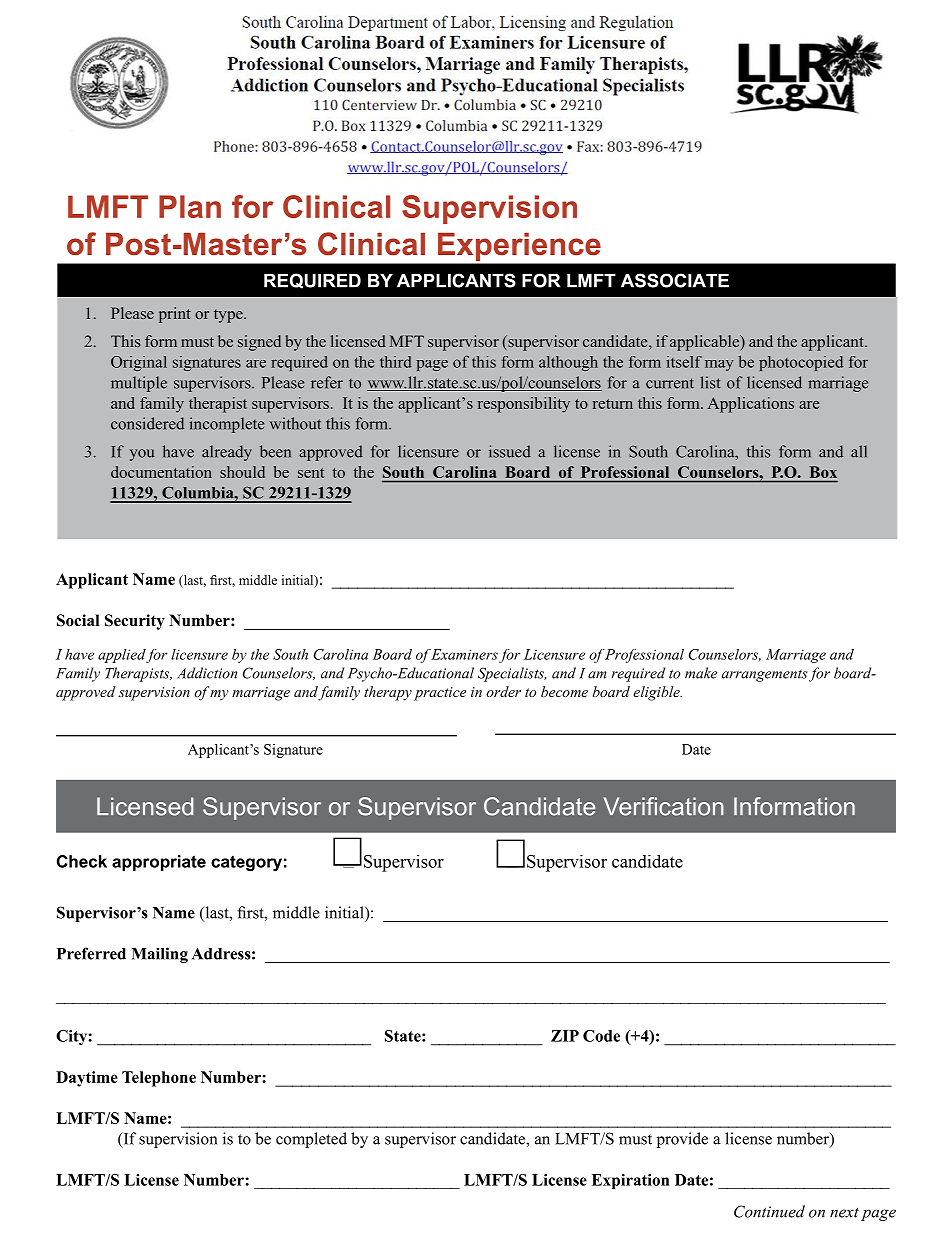 This page has height=1233, width=952. I want to click on ASSOCIATE, so click(675, 280).
